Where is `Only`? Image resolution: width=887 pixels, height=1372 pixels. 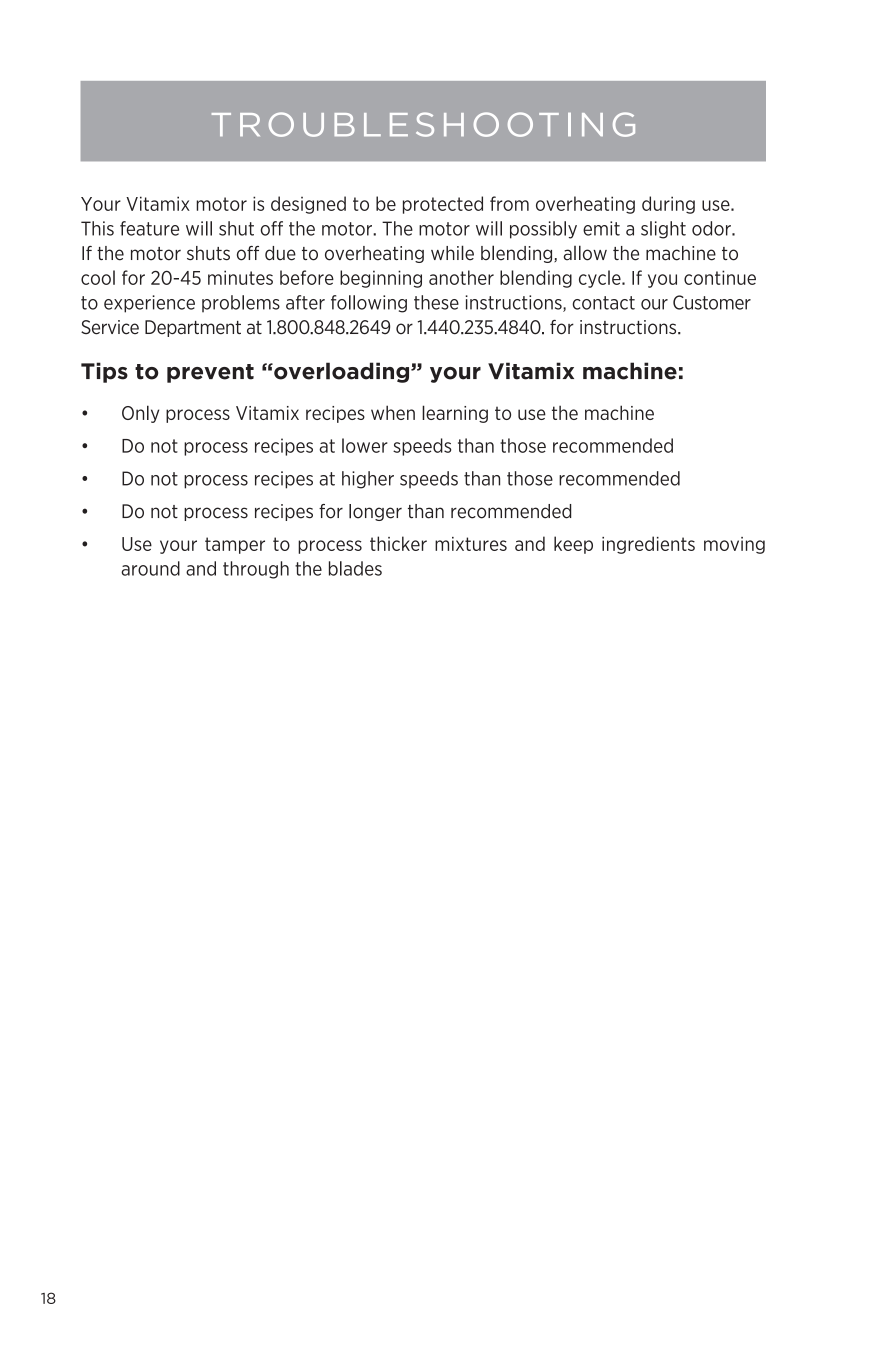
Only is located at coordinates (140, 414).
